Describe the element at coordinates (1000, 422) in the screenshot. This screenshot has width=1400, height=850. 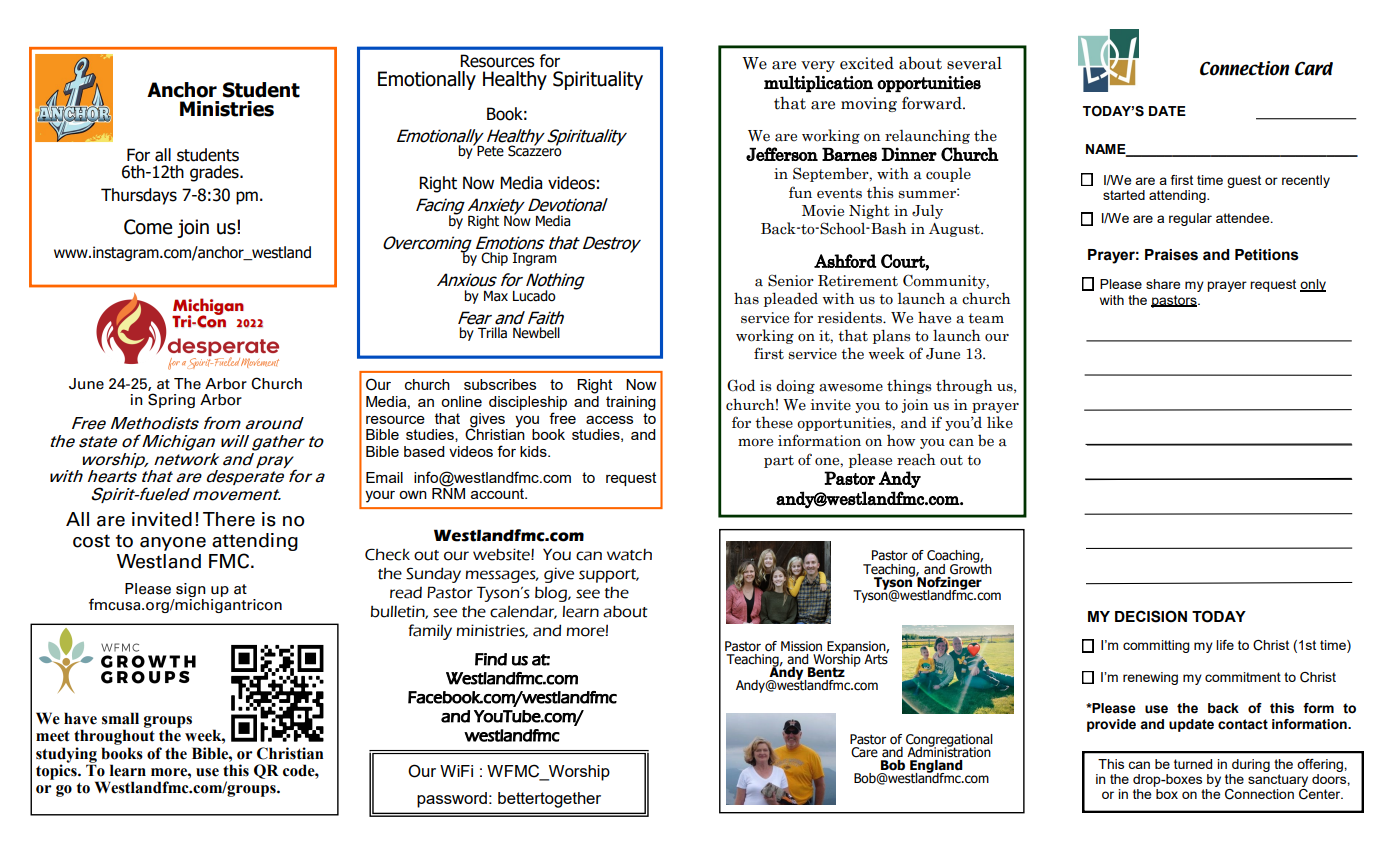
I see `like` at that location.
